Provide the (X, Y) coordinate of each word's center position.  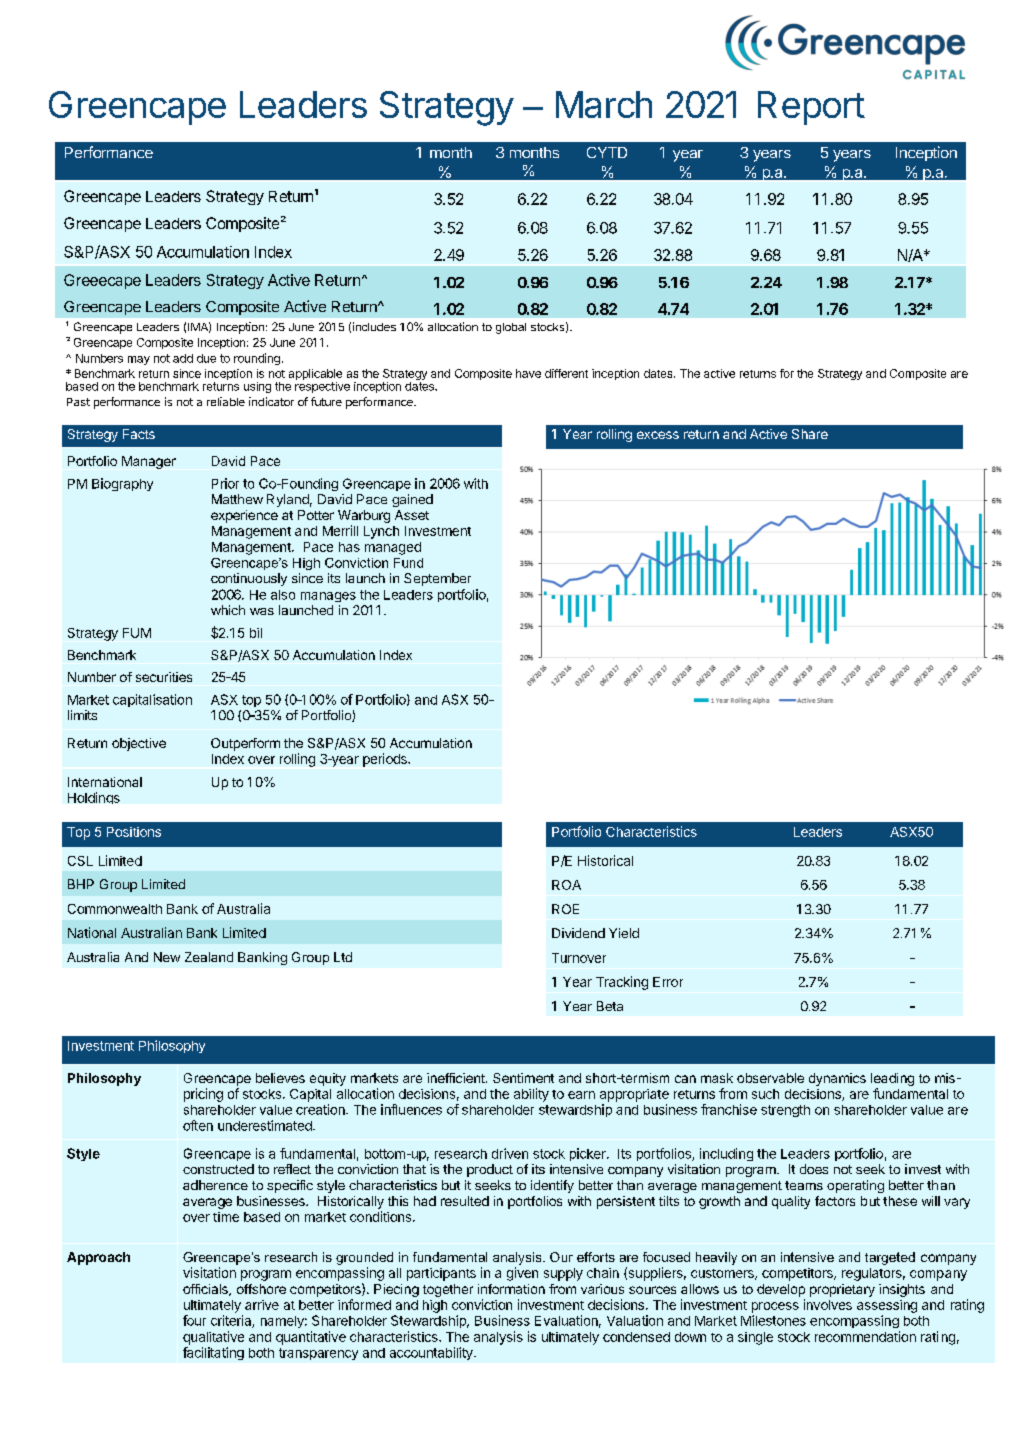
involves (828, 1304)
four (194, 1320)
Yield (624, 933)
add (183, 358)
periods (386, 760)
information (511, 1289)
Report (811, 108)
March (604, 104)
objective (139, 744)
